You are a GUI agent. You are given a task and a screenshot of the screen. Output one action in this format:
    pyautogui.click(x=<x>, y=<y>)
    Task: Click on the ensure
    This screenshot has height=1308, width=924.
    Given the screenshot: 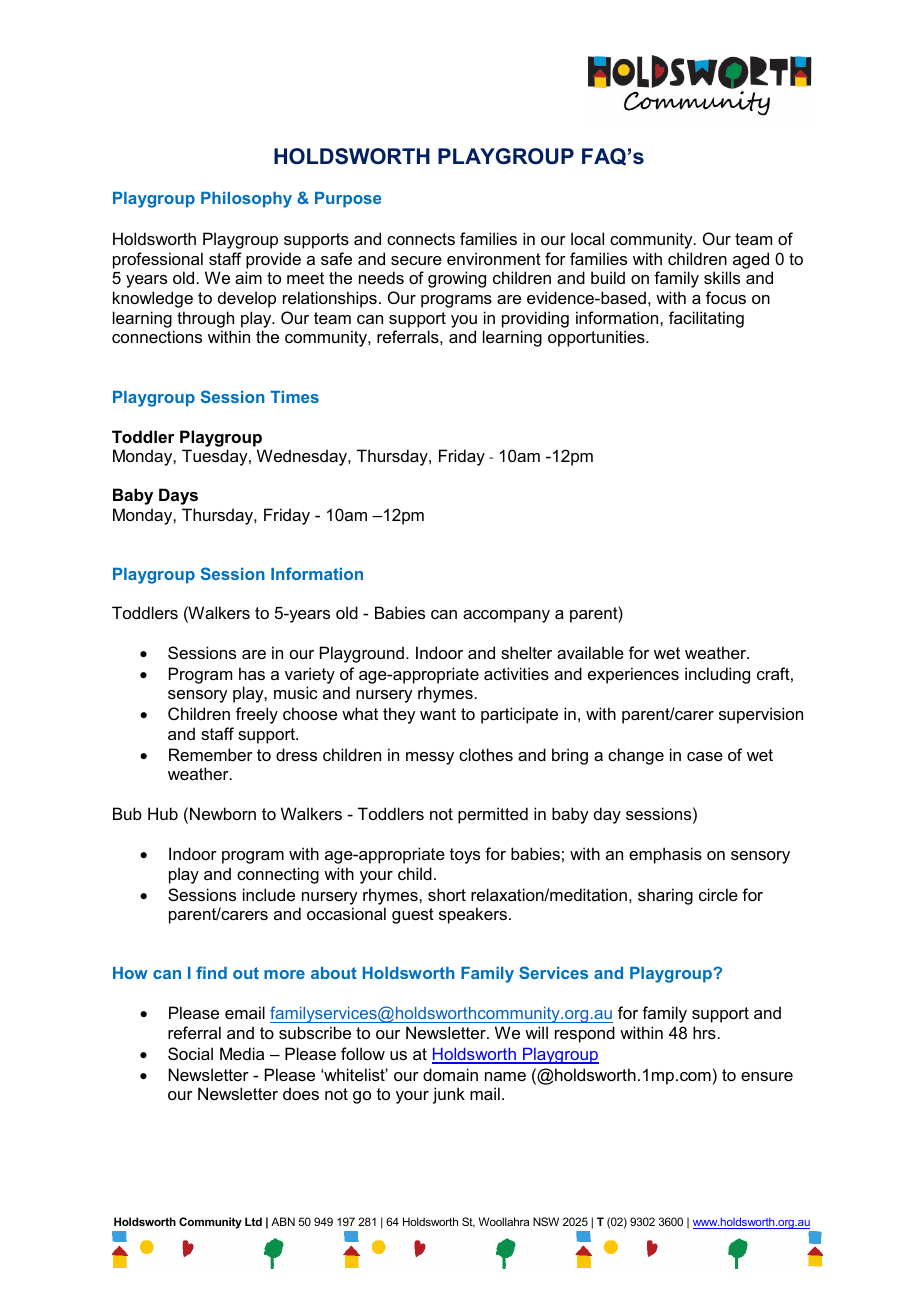 What is the action you would take?
    pyautogui.click(x=767, y=1076)
